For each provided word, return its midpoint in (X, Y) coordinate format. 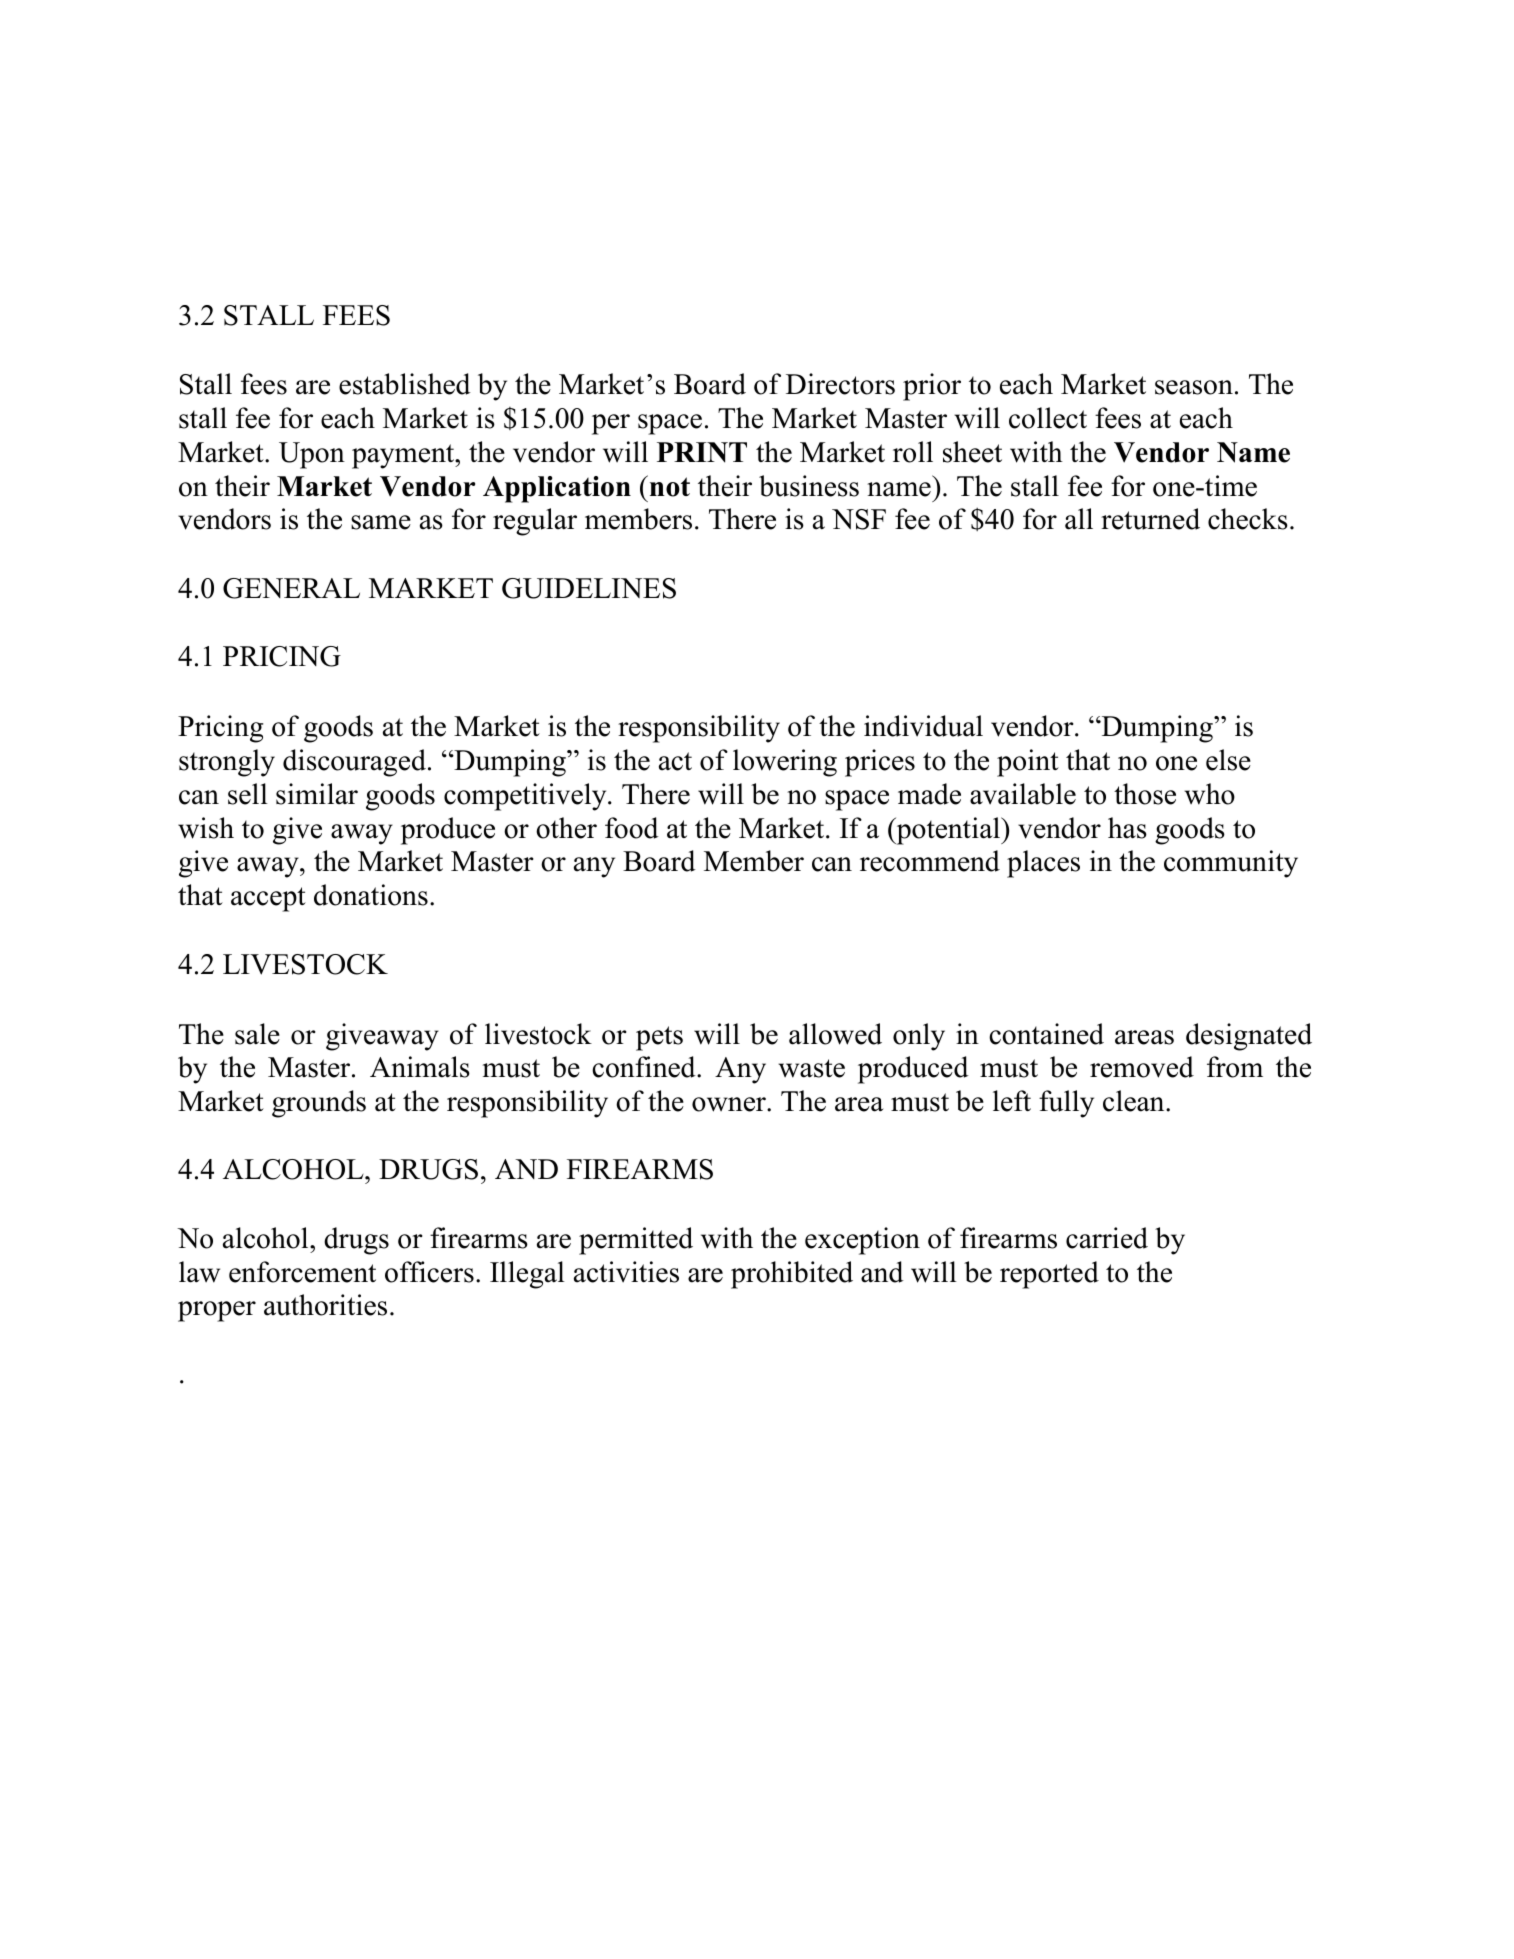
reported (1049, 1275)
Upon (312, 455)
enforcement (302, 1272)
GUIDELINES (589, 588)
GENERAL (291, 588)
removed (1142, 1067)
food (632, 828)
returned (1150, 519)
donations (371, 895)
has (1127, 828)
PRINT (702, 452)
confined (645, 1067)
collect (1048, 418)
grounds (319, 1104)
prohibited (792, 1275)
